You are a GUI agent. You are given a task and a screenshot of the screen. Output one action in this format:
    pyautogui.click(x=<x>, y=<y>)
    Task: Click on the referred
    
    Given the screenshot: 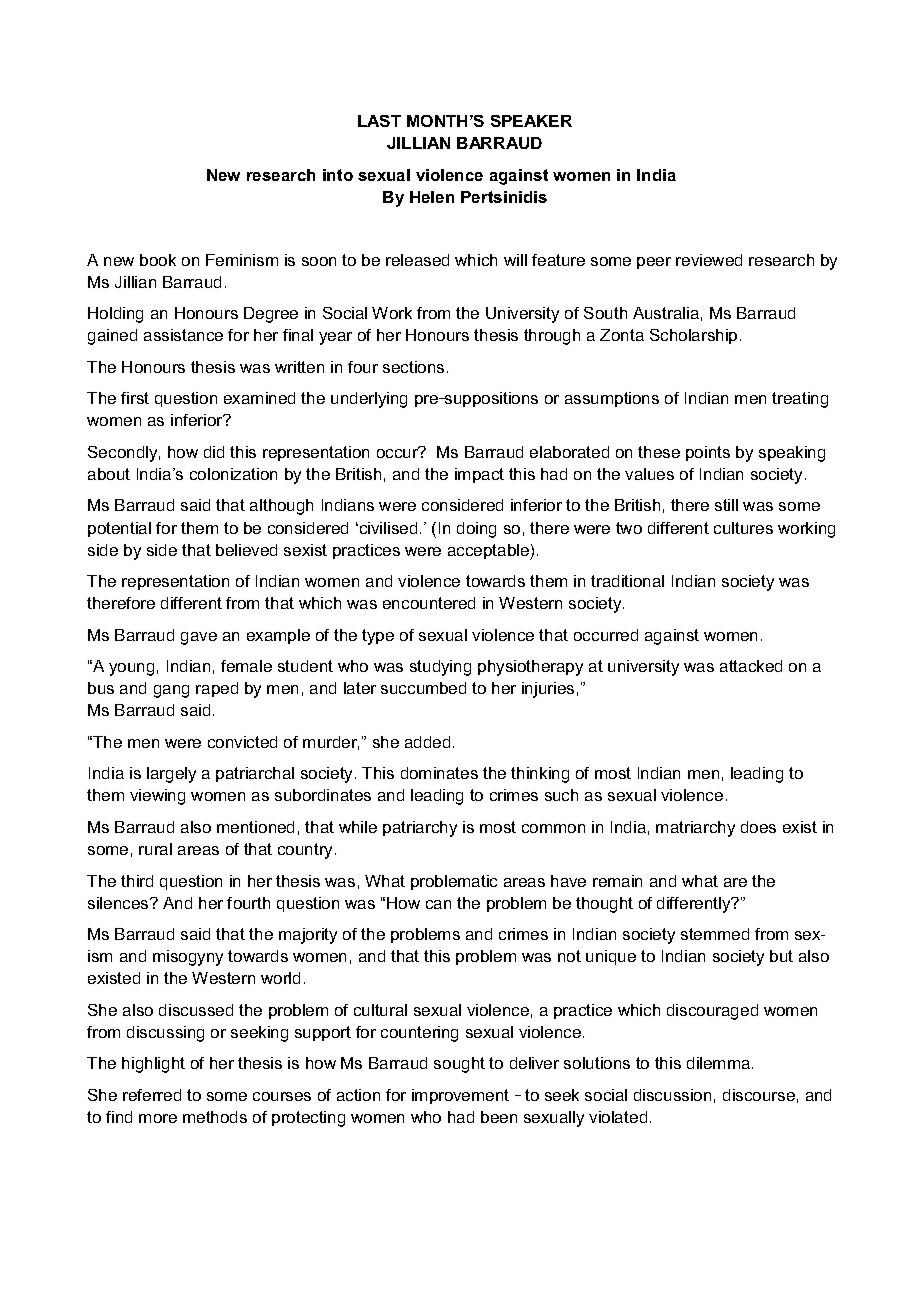 What is the action you would take?
    pyautogui.click(x=152, y=1095)
